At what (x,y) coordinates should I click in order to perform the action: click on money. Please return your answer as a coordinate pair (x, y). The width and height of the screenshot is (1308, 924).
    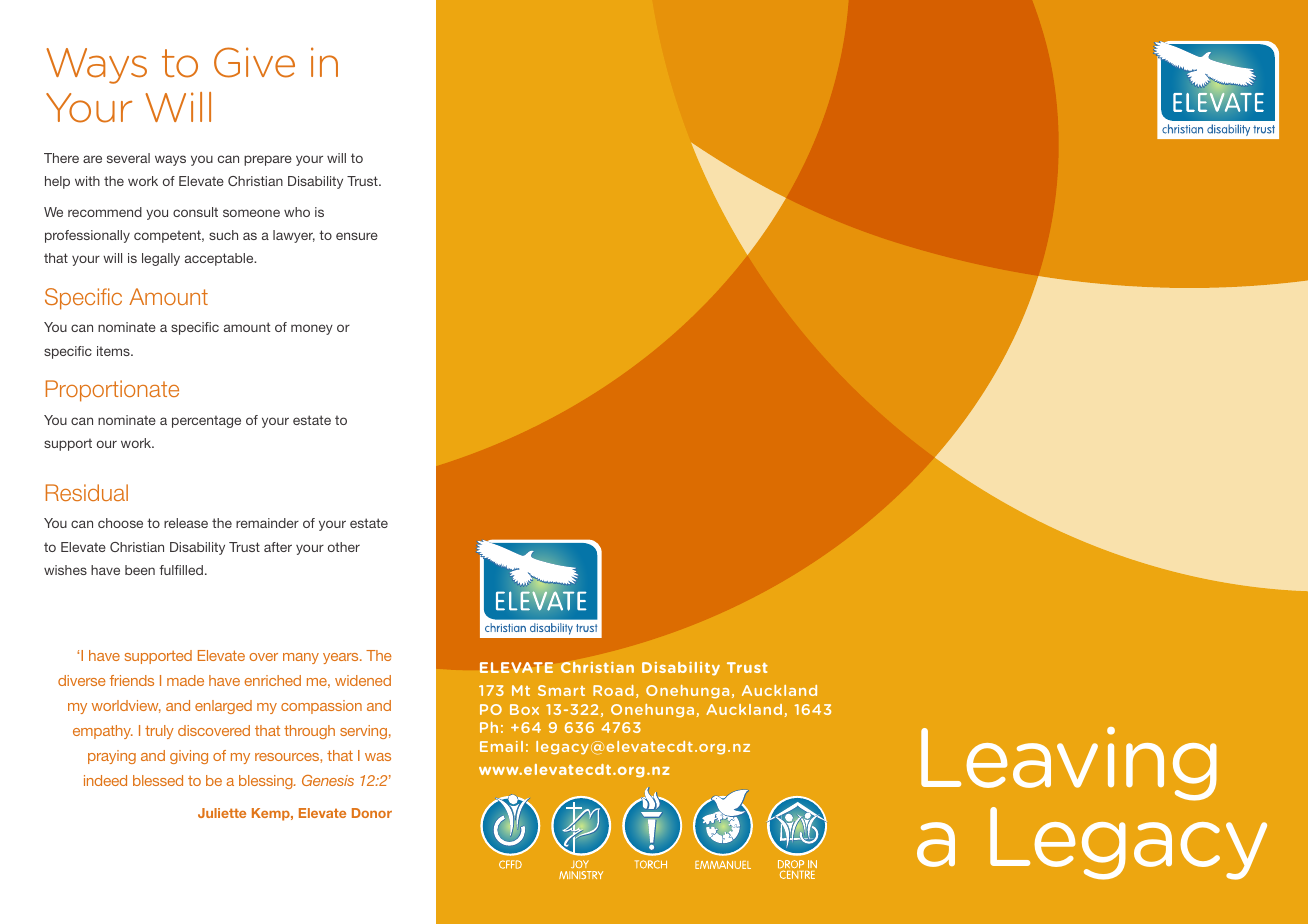
    Looking at the image, I should click on (312, 329).
